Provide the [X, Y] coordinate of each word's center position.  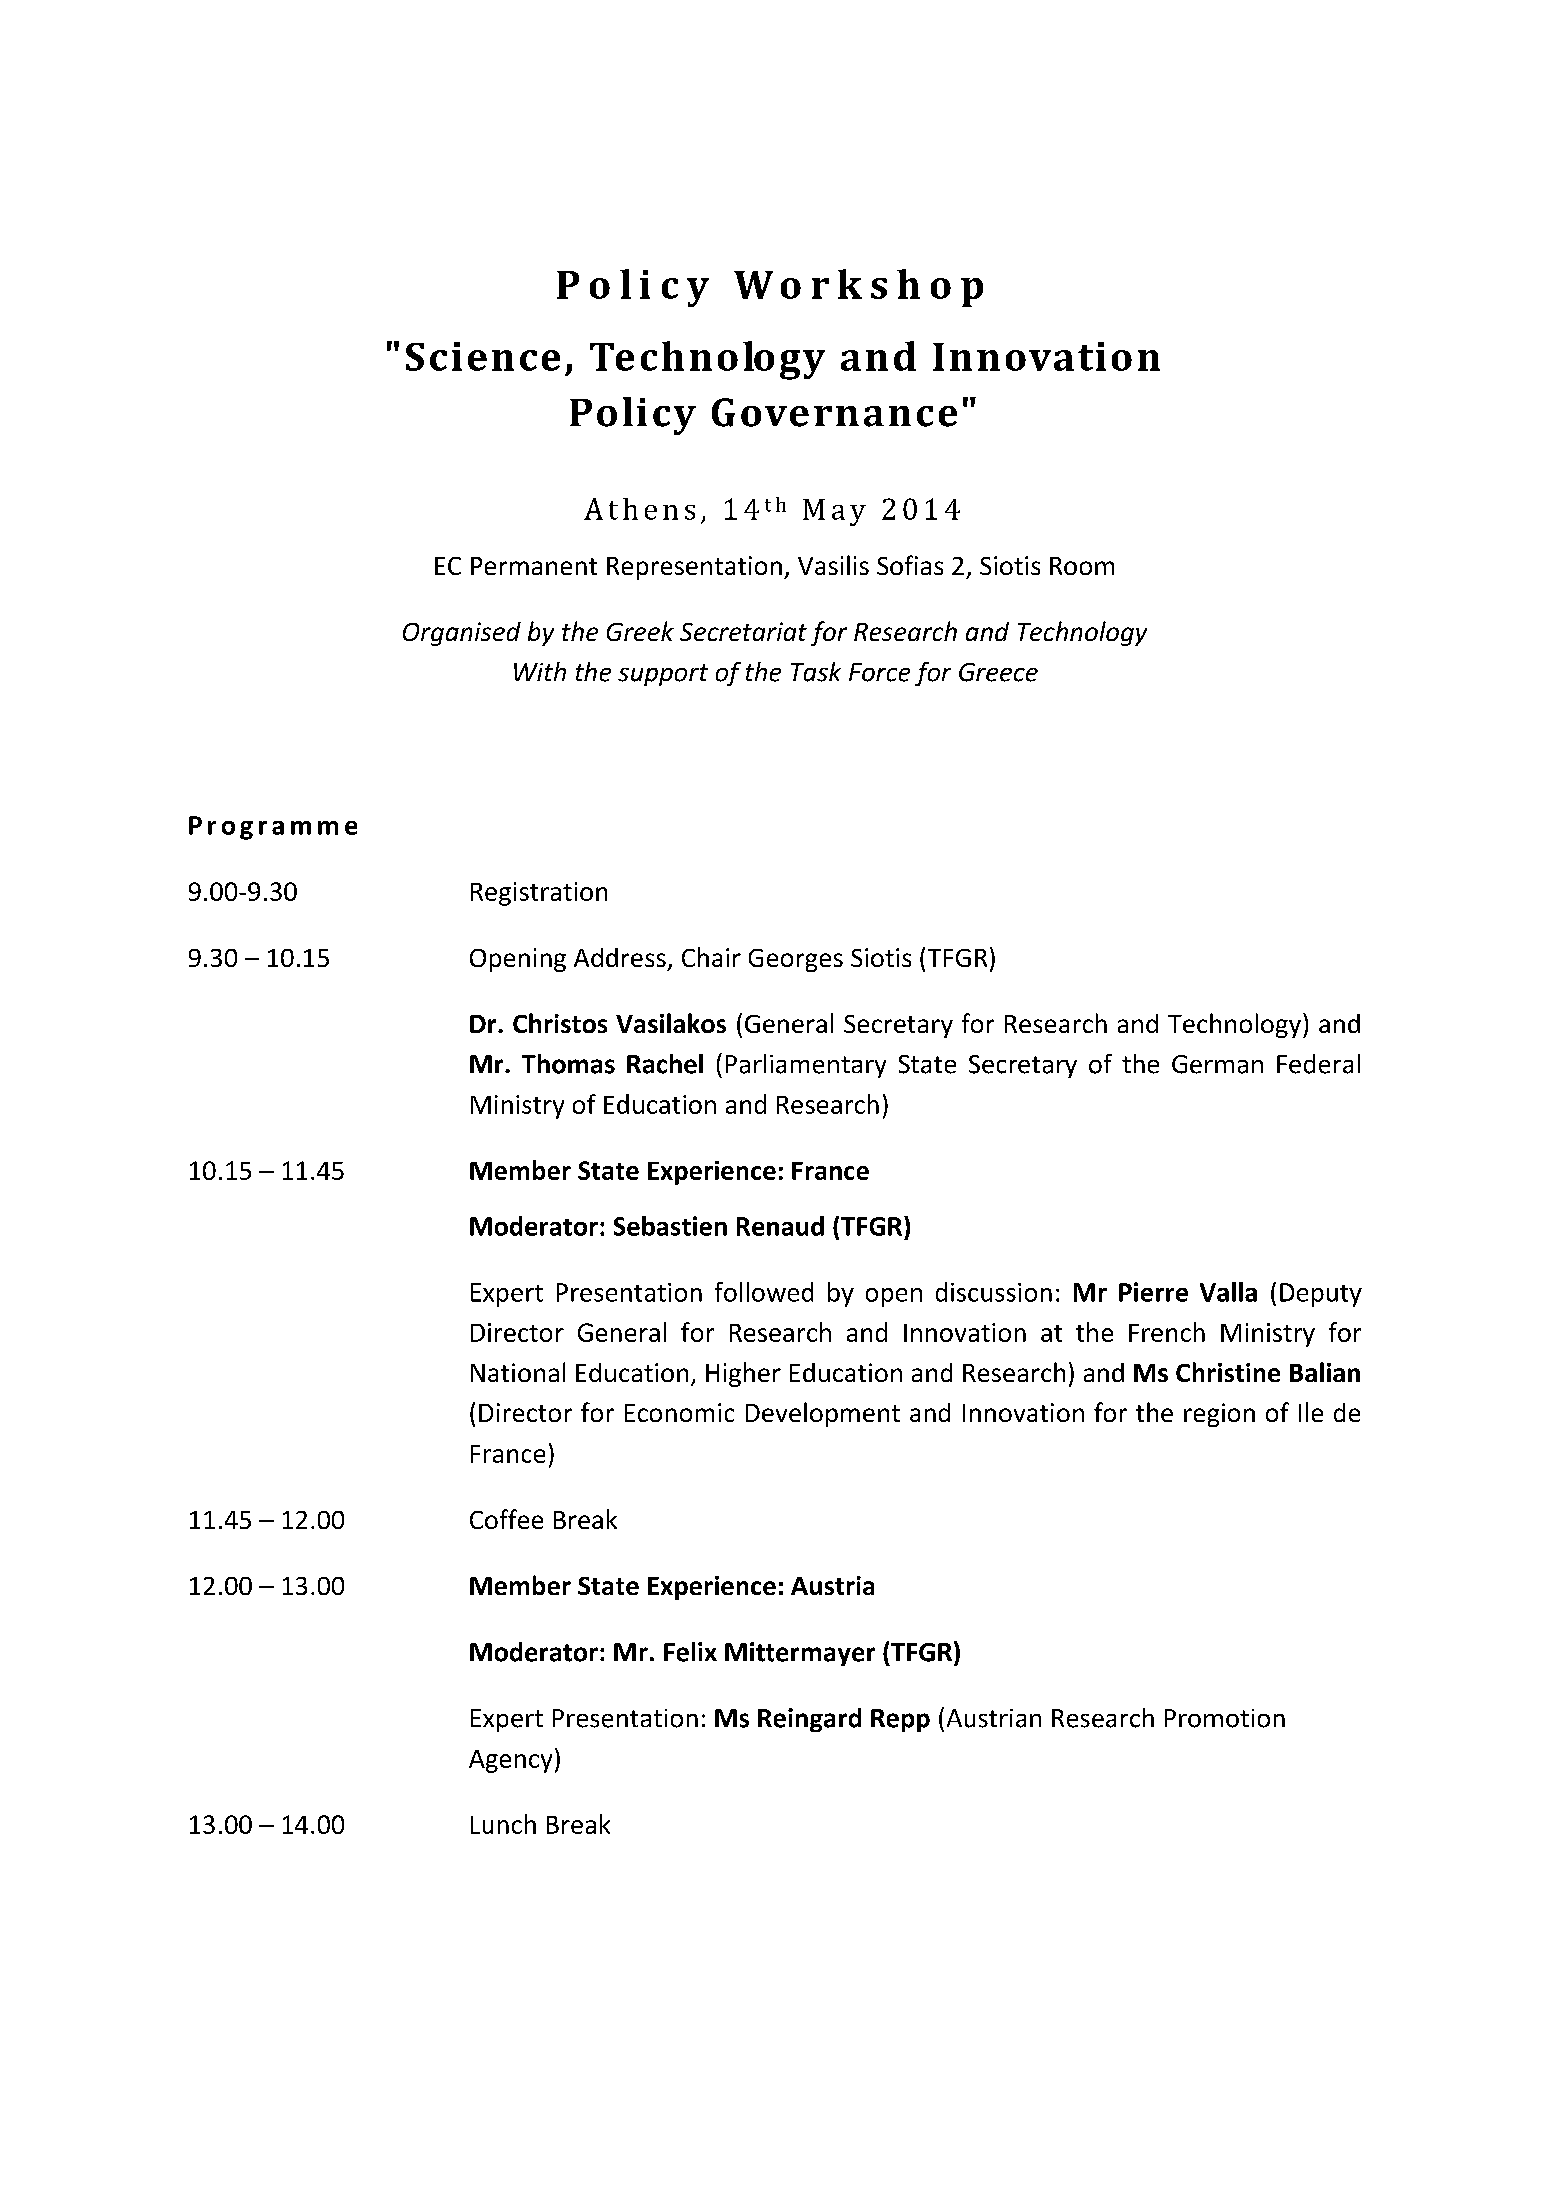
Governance [834, 412]
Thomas [568, 1064]
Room [1082, 566]
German [1217, 1064]
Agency [510, 1761]
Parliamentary [806, 1066]
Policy [633, 416]
